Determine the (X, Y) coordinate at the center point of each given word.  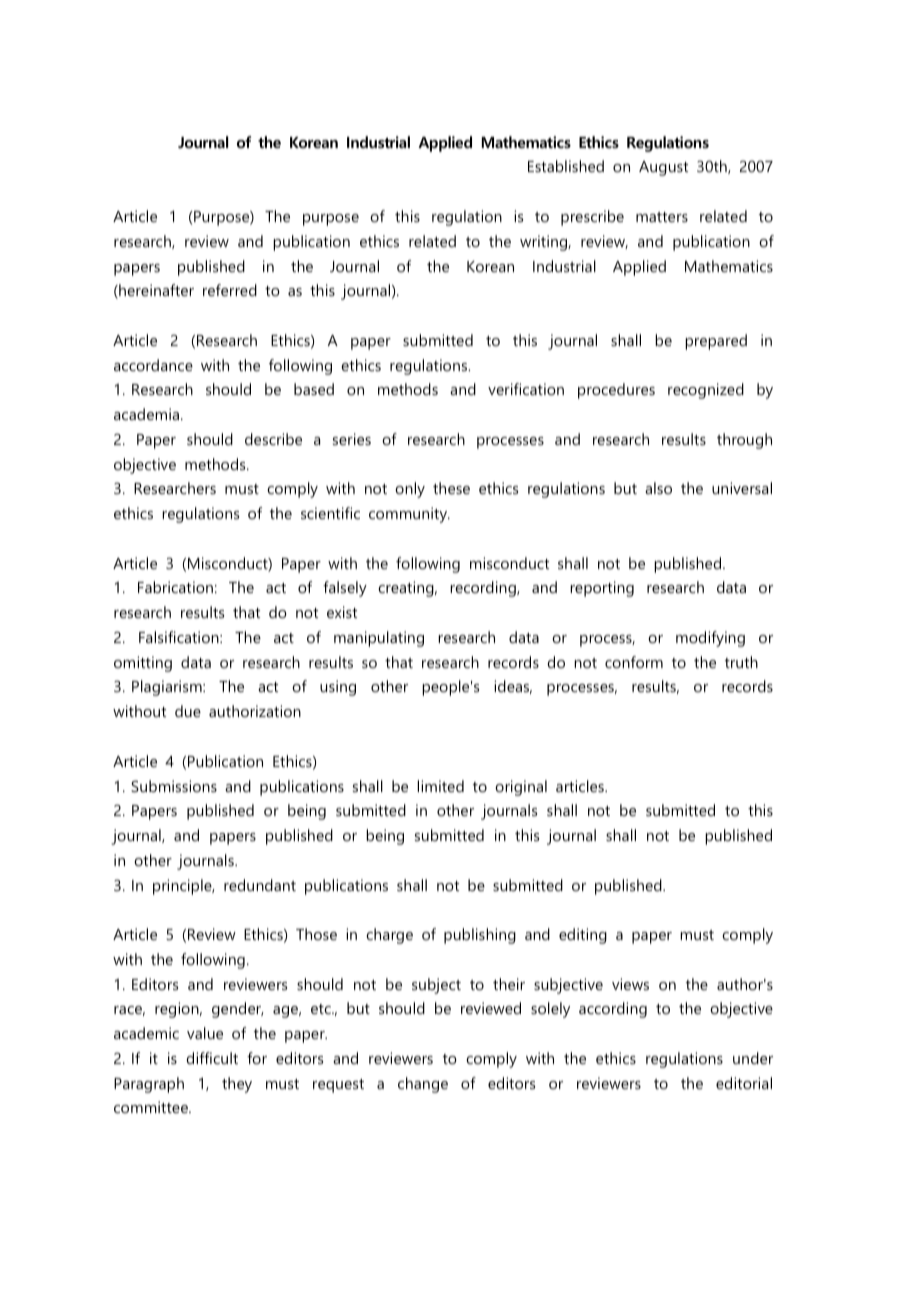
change (423, 1085)
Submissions (174, 786)
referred (230, 290)
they (237, 1085)
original (521, 788)
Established (566, 166)
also (658, 488)
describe (273, 439)
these (451, 488)
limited (440, 786)
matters (662, 217)
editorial (744, 1083)
